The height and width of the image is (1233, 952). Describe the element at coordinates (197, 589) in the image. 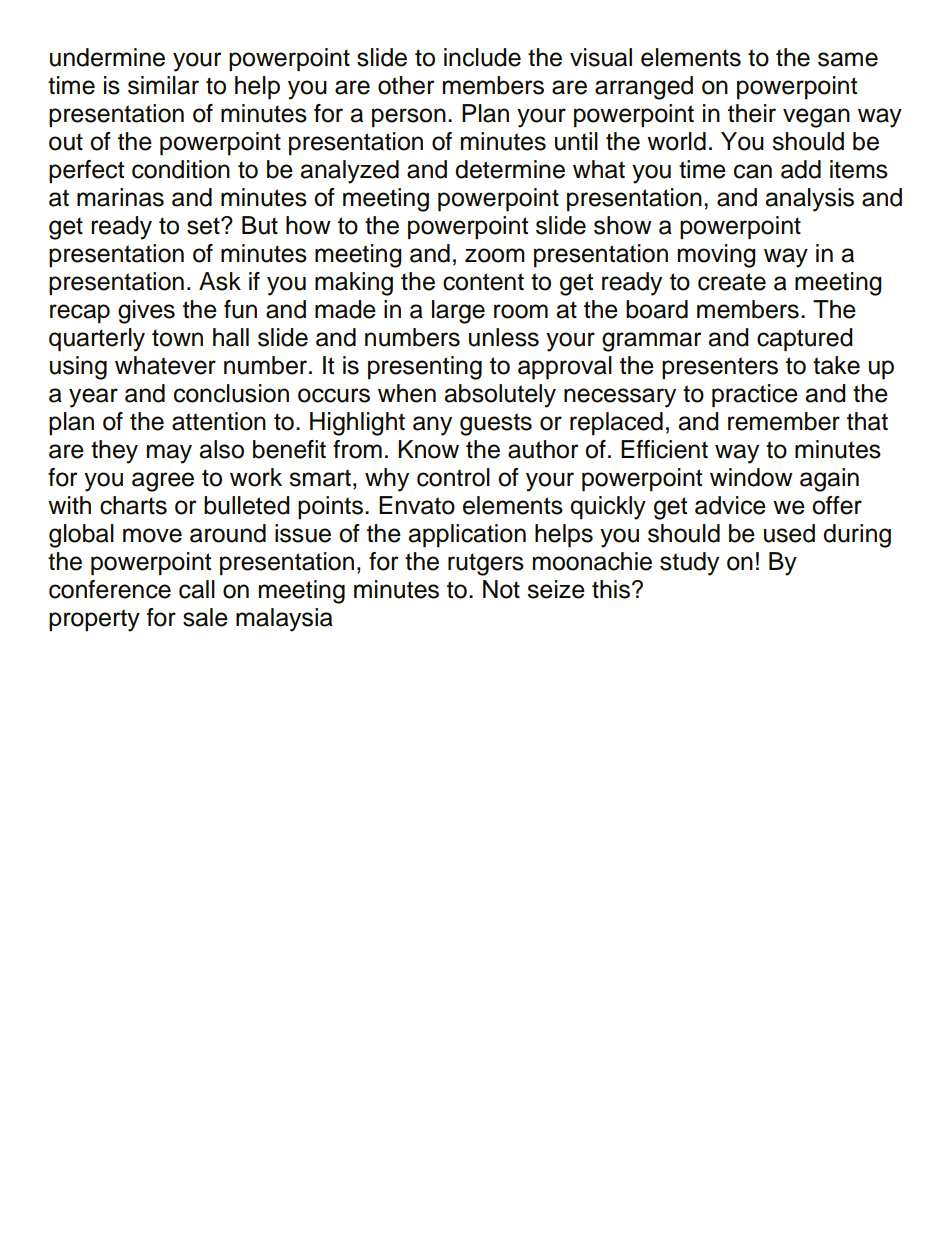

I see `call` at that location.
